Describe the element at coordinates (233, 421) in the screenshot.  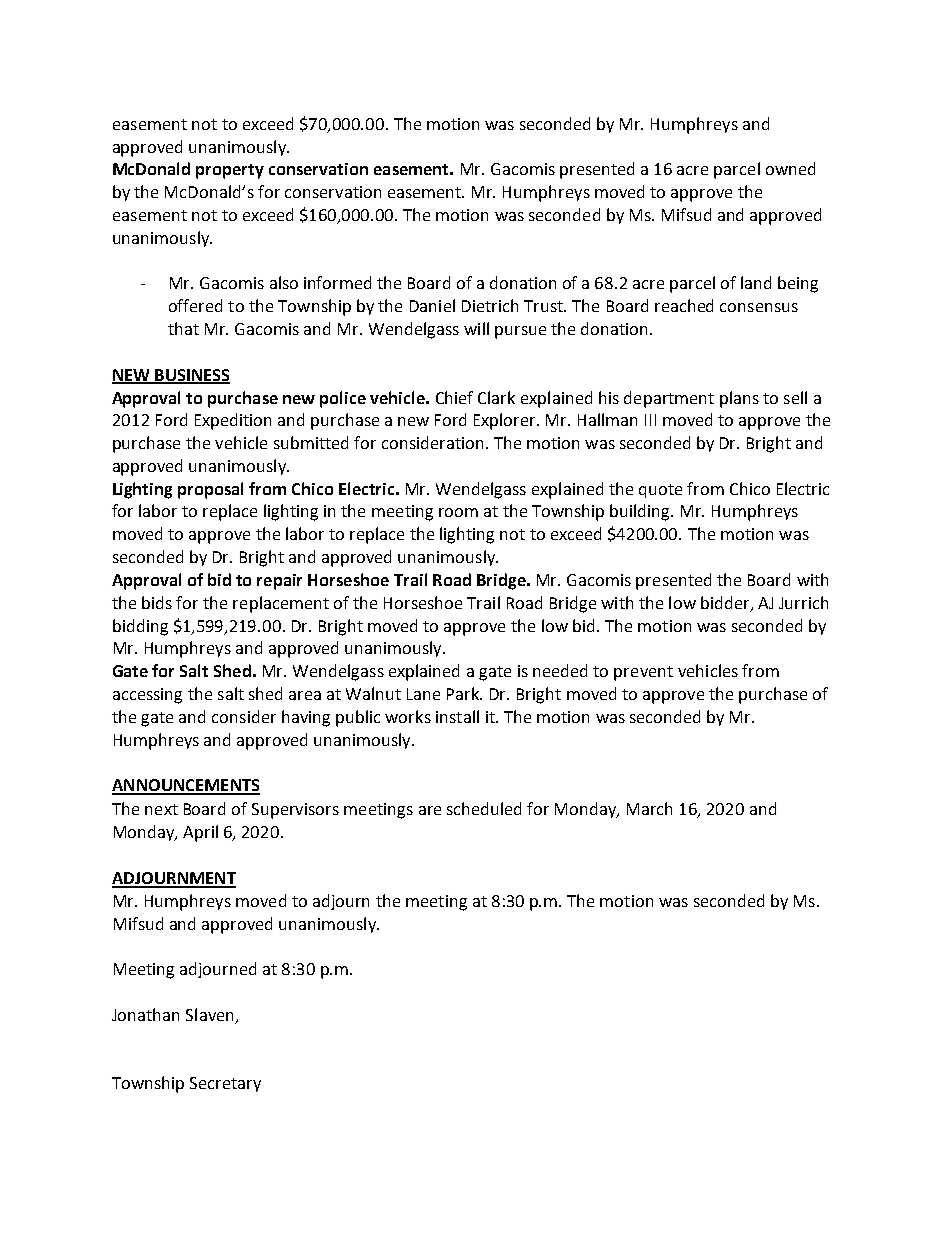
I see `Expedition` at that location.
